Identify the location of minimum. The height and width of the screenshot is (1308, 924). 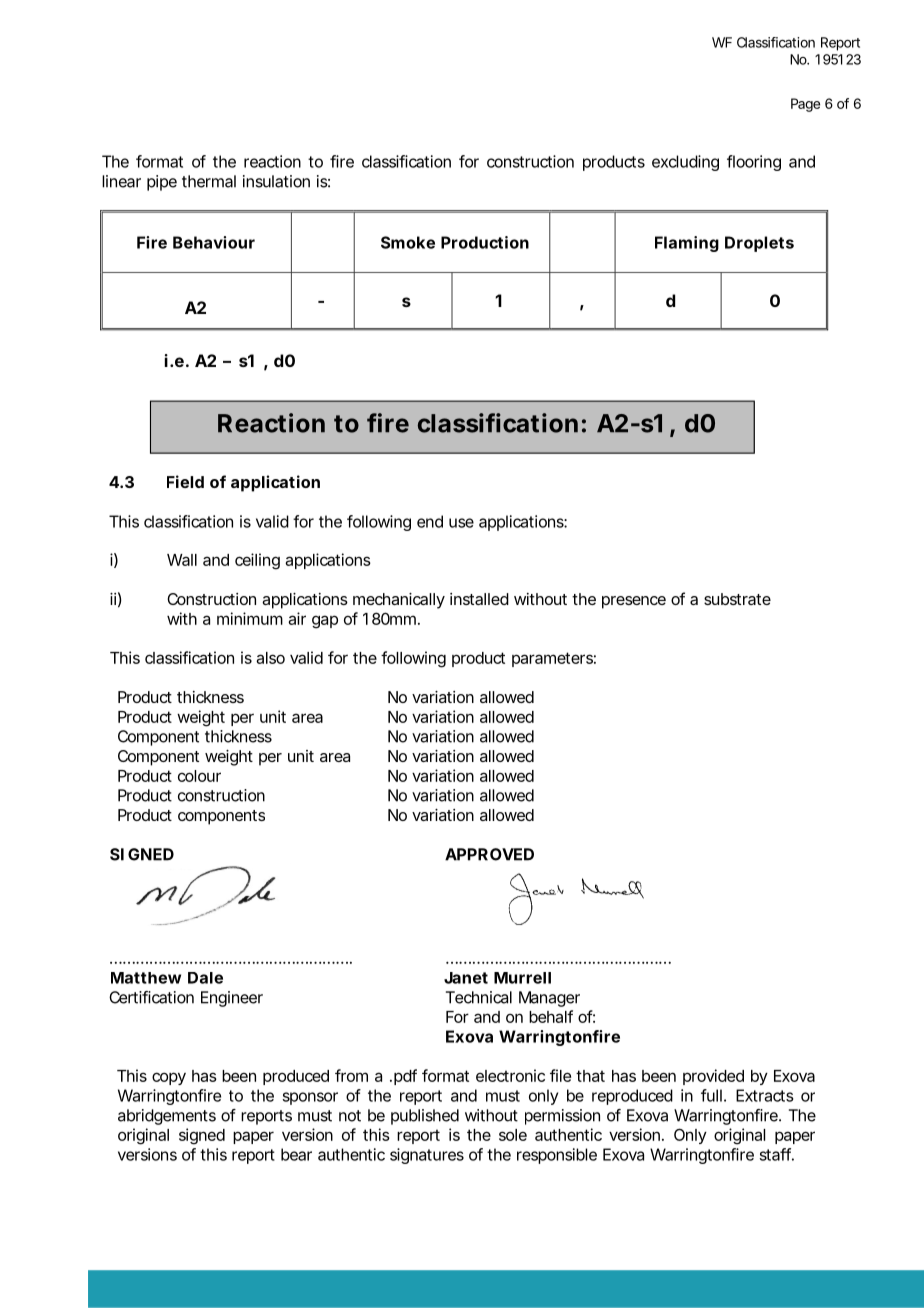
(250, 618).
